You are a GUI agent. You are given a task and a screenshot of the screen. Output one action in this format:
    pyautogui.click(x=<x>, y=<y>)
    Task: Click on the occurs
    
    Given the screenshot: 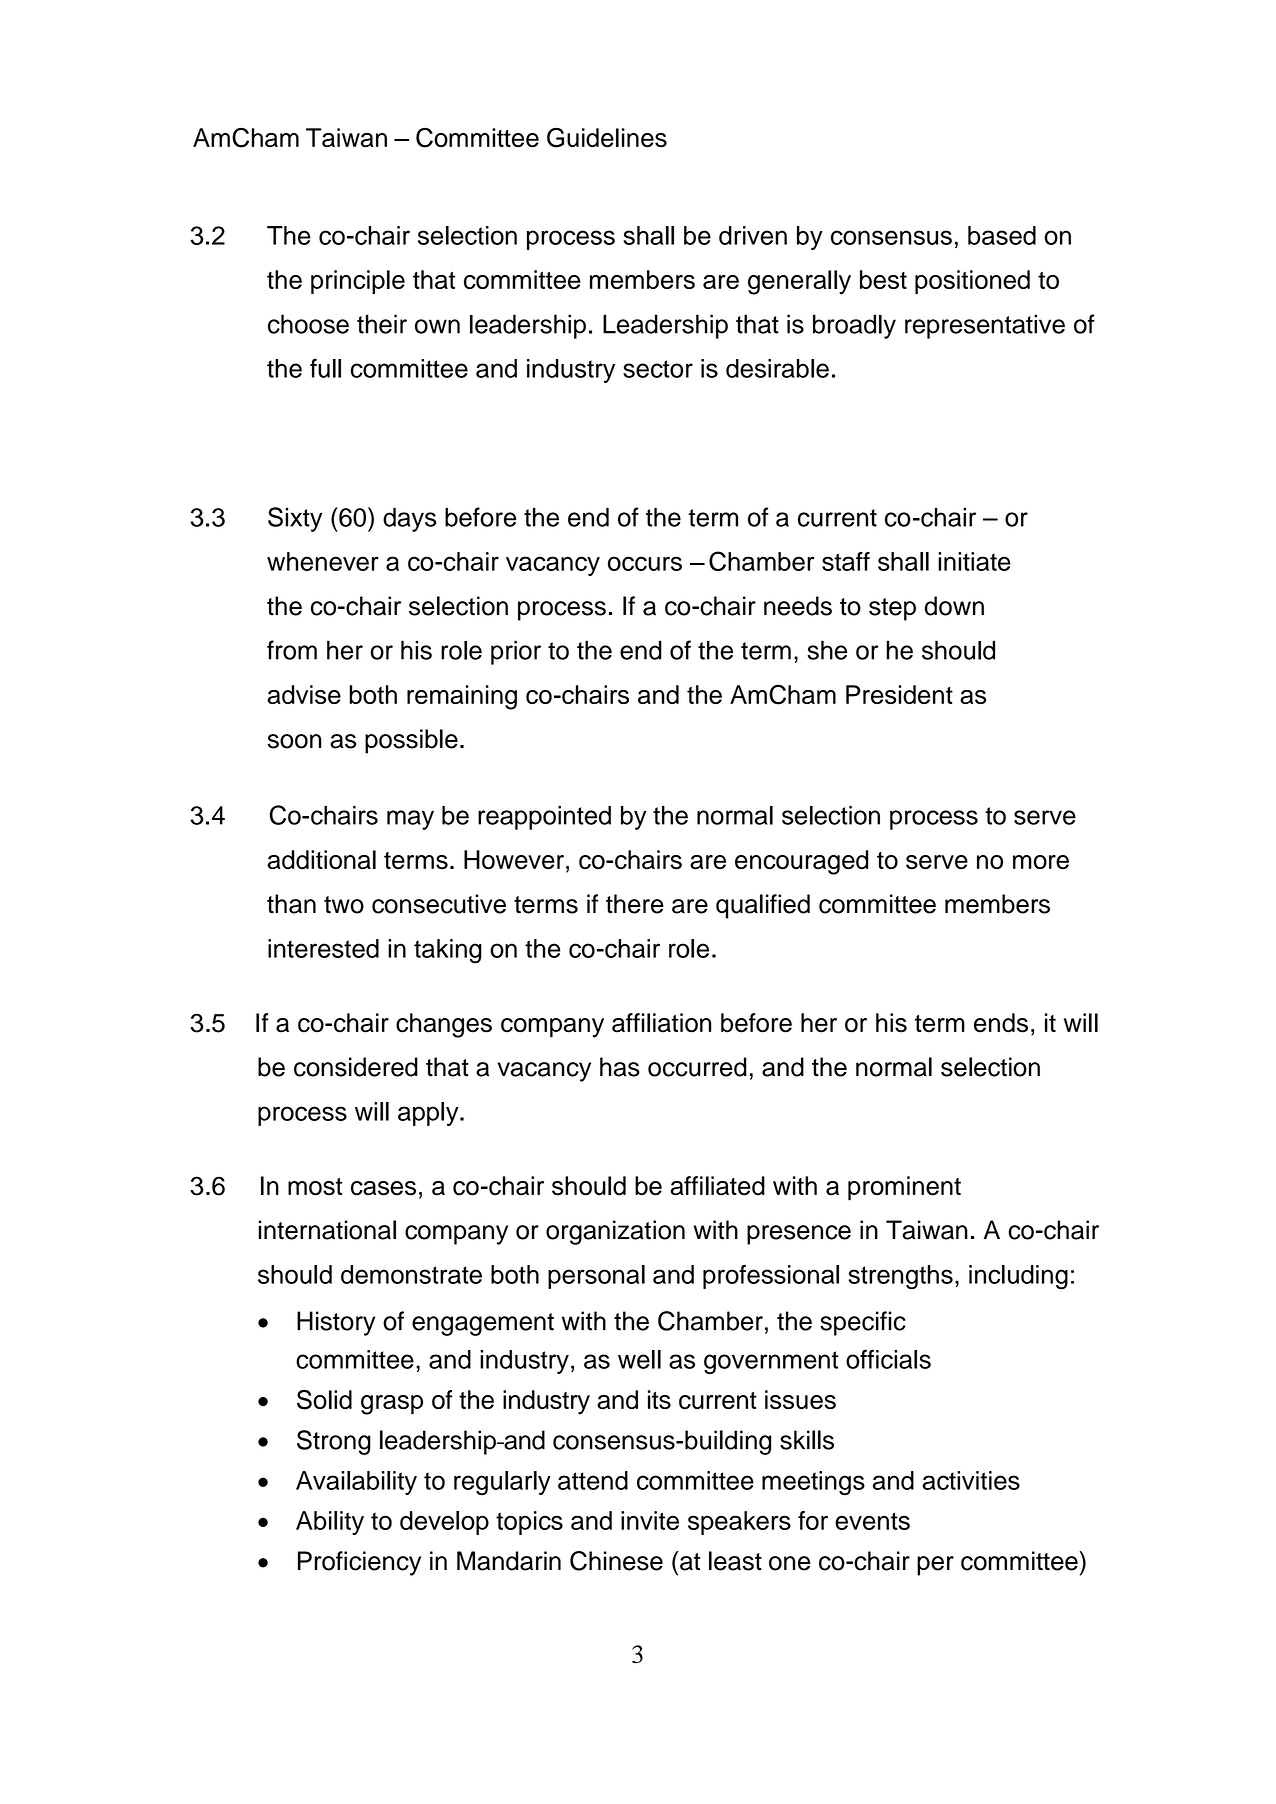 What is the action you would take?
    pyautogui.click(x=645, y=563)
